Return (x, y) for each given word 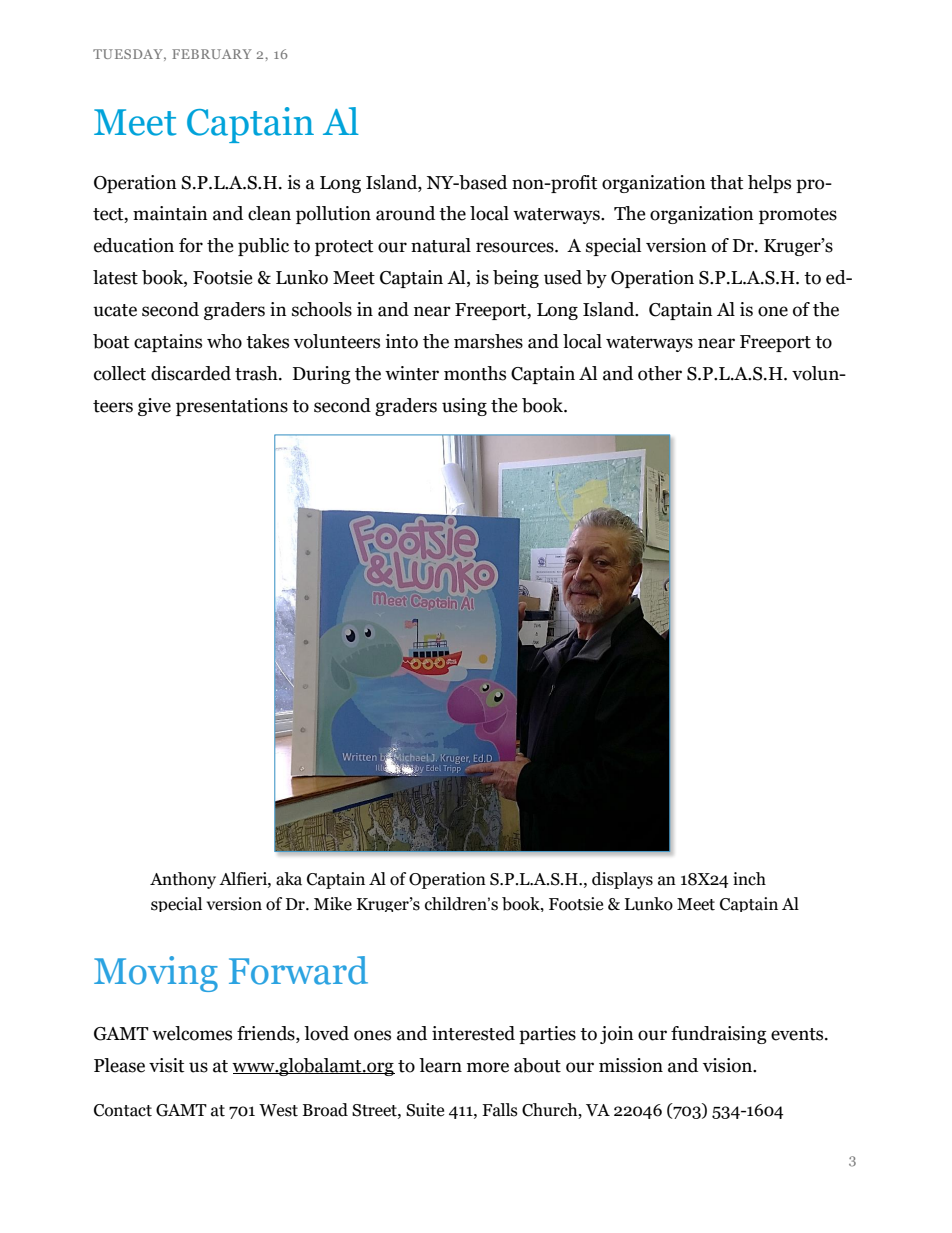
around (405, 213)
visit (166, 1065)
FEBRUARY (212, 54)
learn (440, 1065)
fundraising (719, 1035)
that (726, 182)
